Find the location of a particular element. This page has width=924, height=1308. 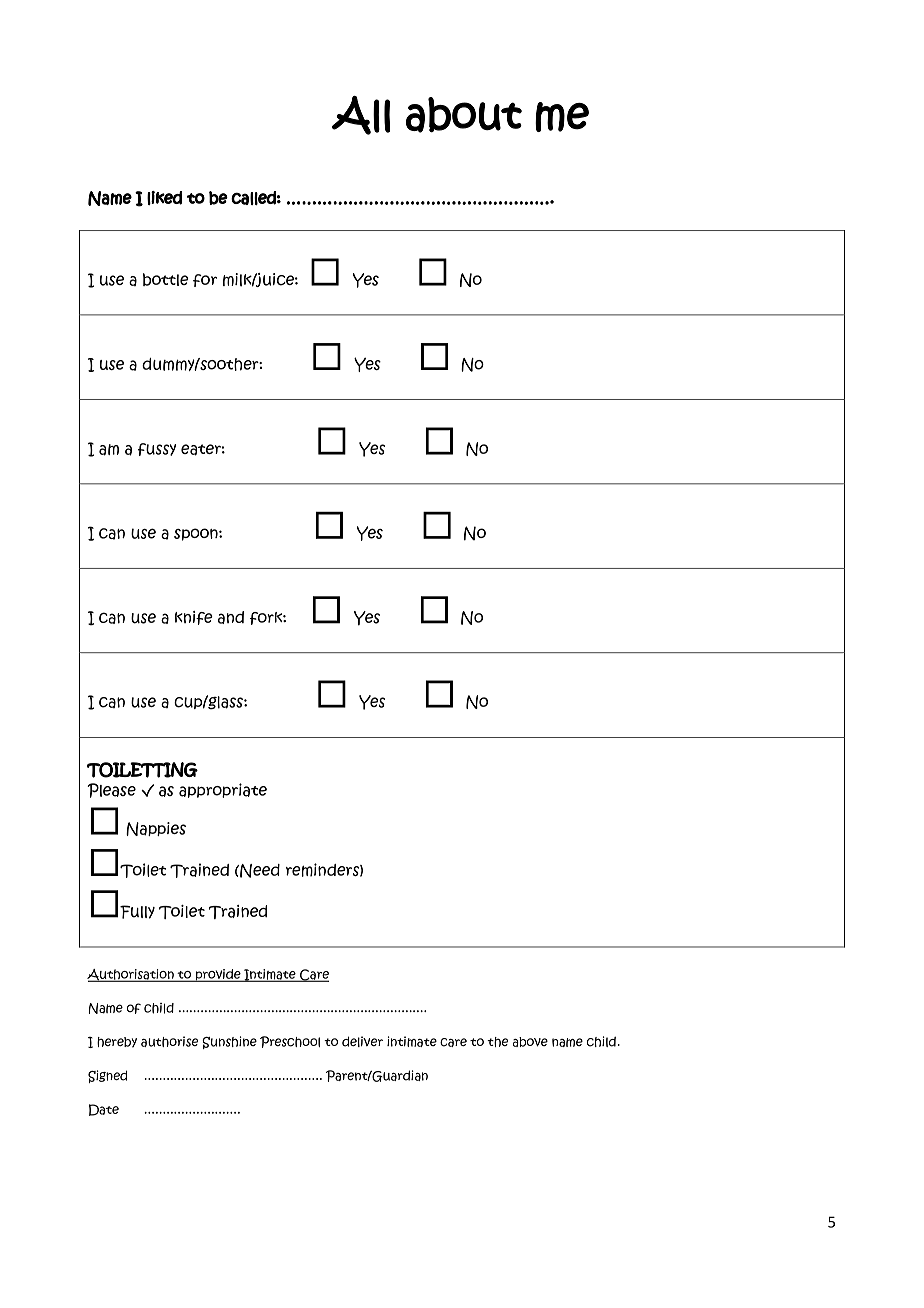

about is located at coordinates (464, 115).
